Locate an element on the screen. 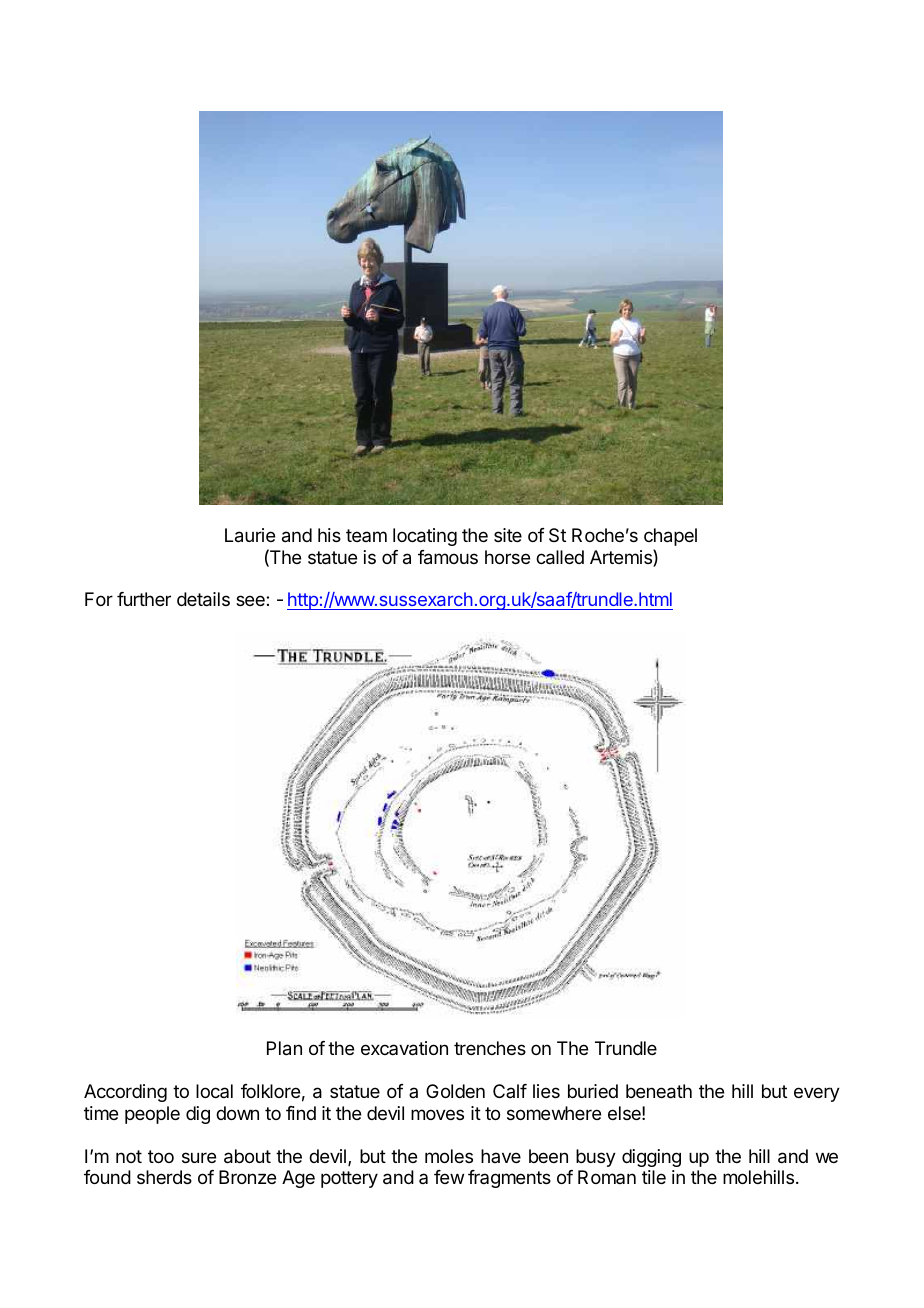 This screenshot has width=924, height=1308. called is located at coordinates (560, 557).
